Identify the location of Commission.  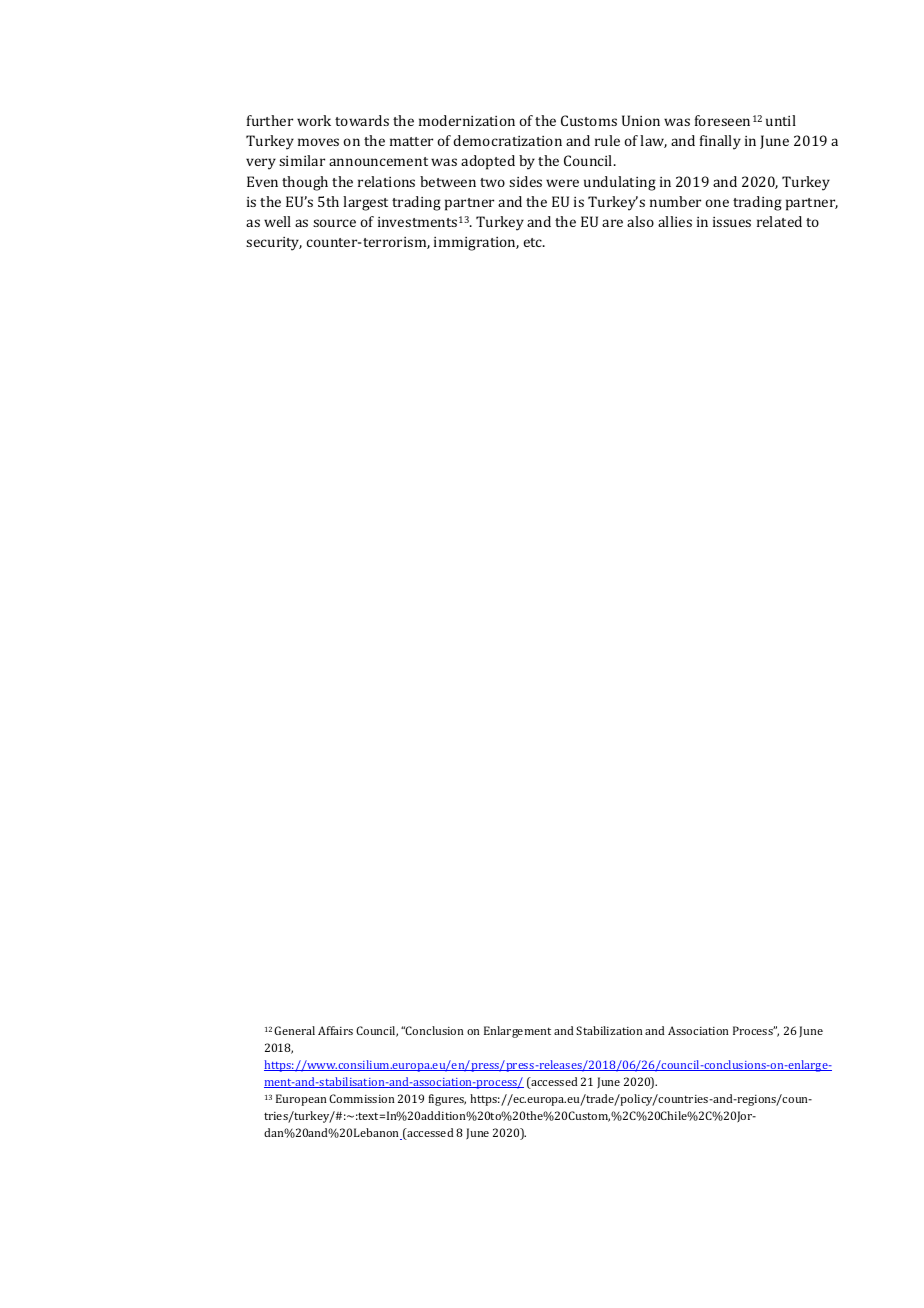
(362, 1098).
